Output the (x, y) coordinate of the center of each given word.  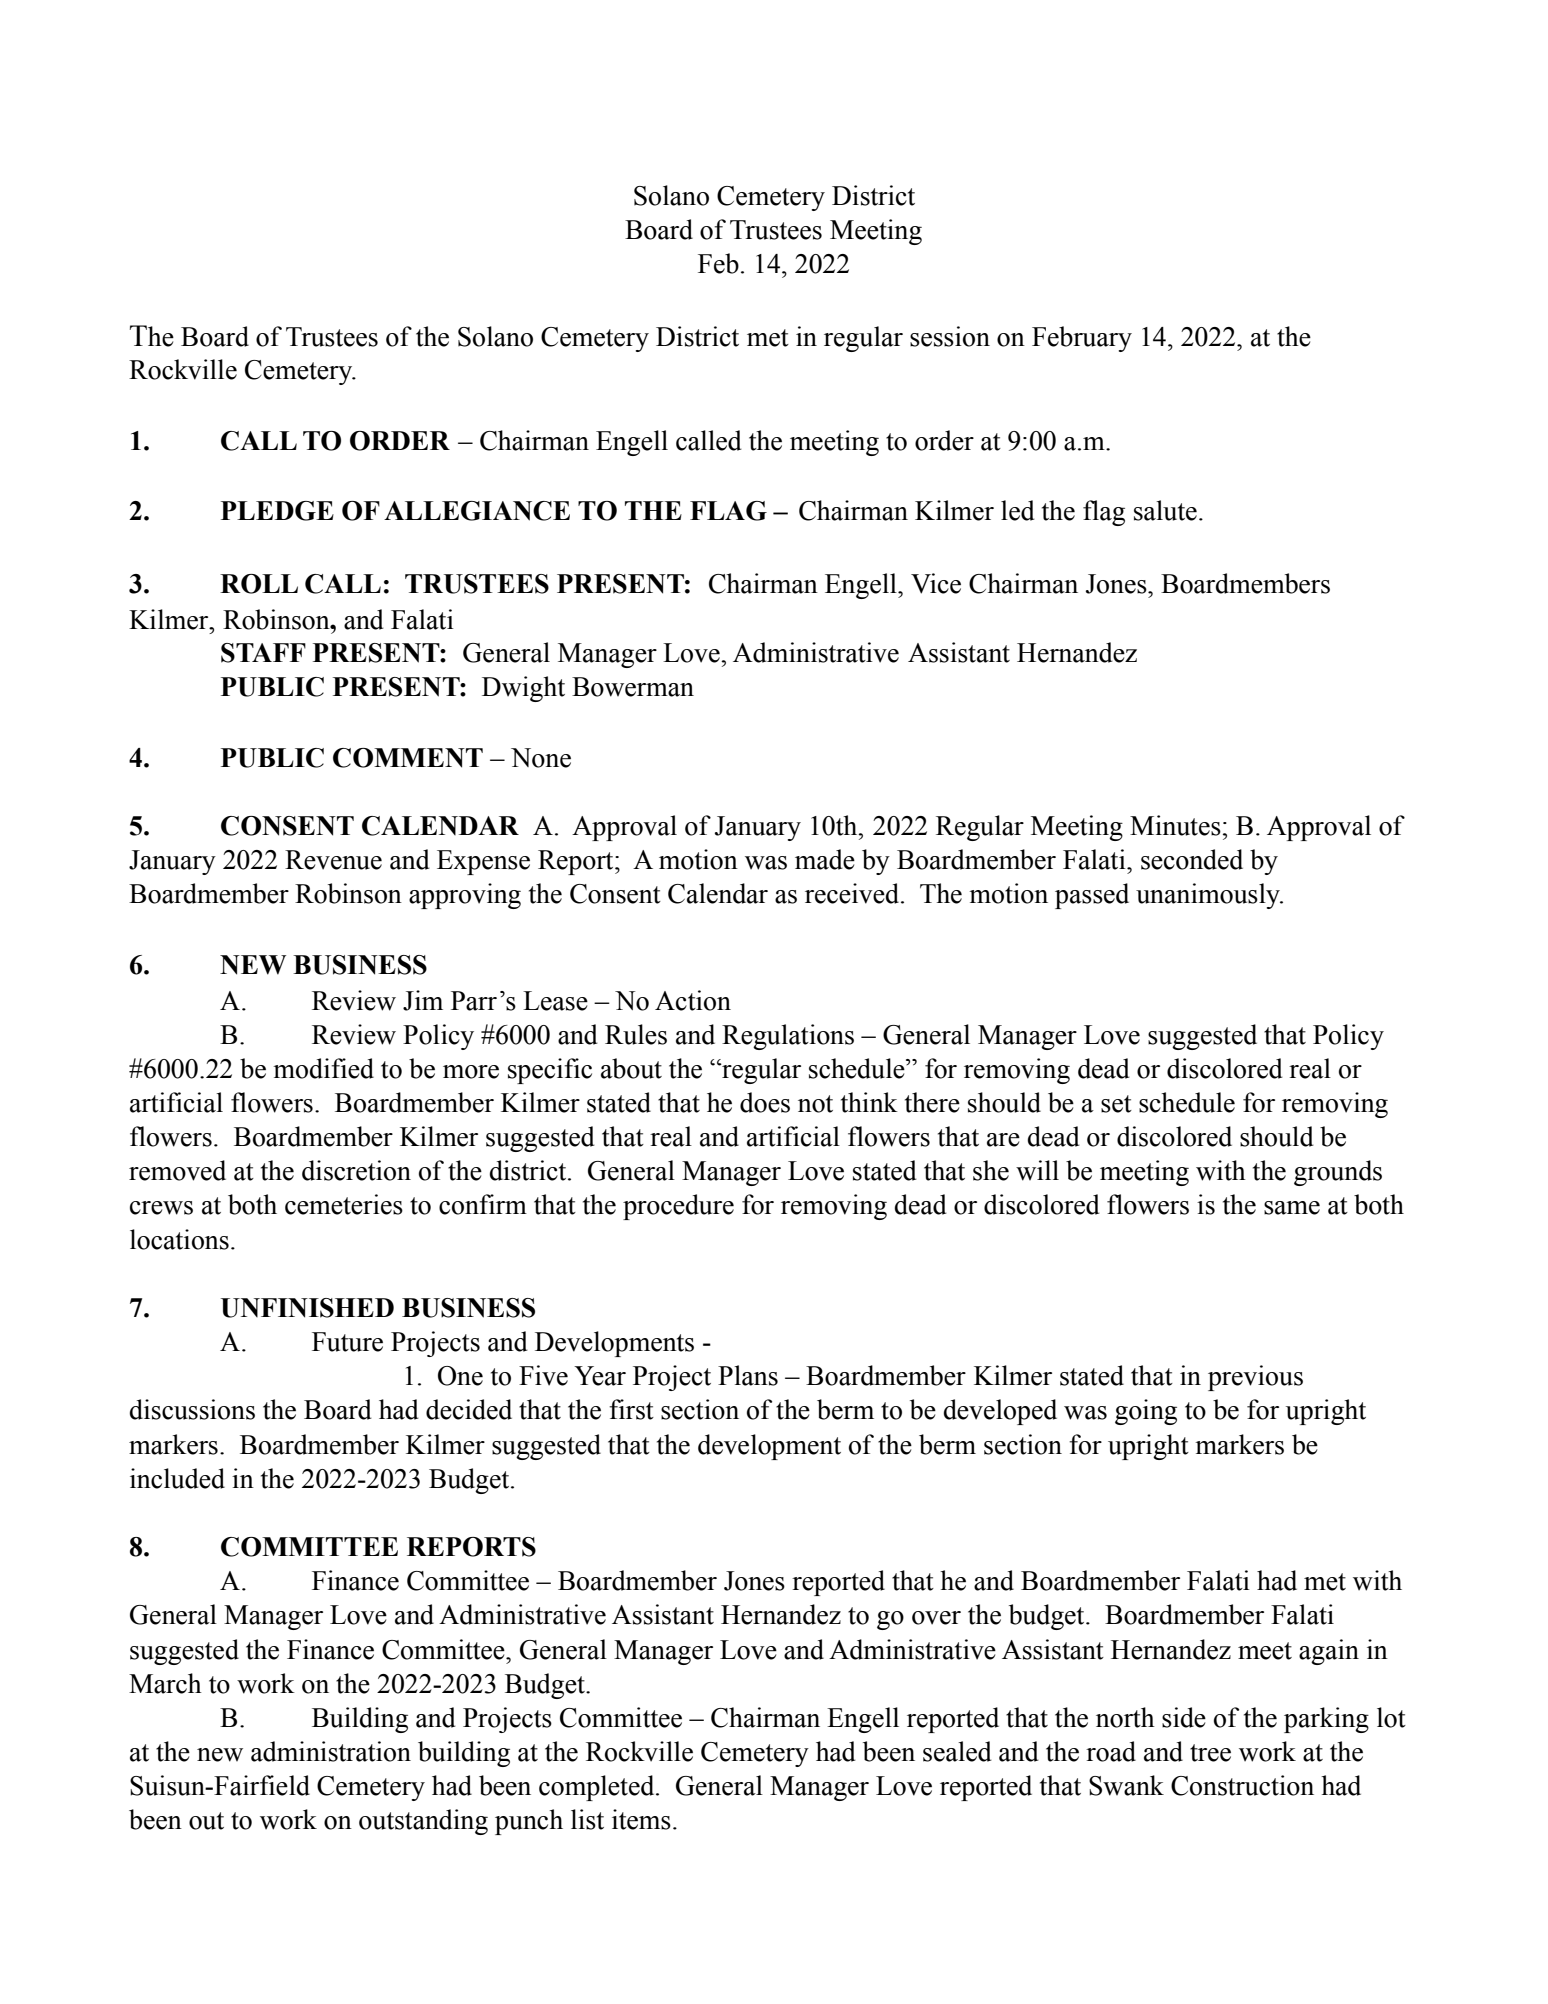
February (1082, 339)
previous (1255, 1378)
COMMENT (408, 758)
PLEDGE (277, 511)
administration (331, 1751)
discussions (192, 1409)
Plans (748, 1375)
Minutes (1175, 825)
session (950, 336)
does (765, 1102)
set (1116, 1104)
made (825, 859)
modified (323, 1068)
